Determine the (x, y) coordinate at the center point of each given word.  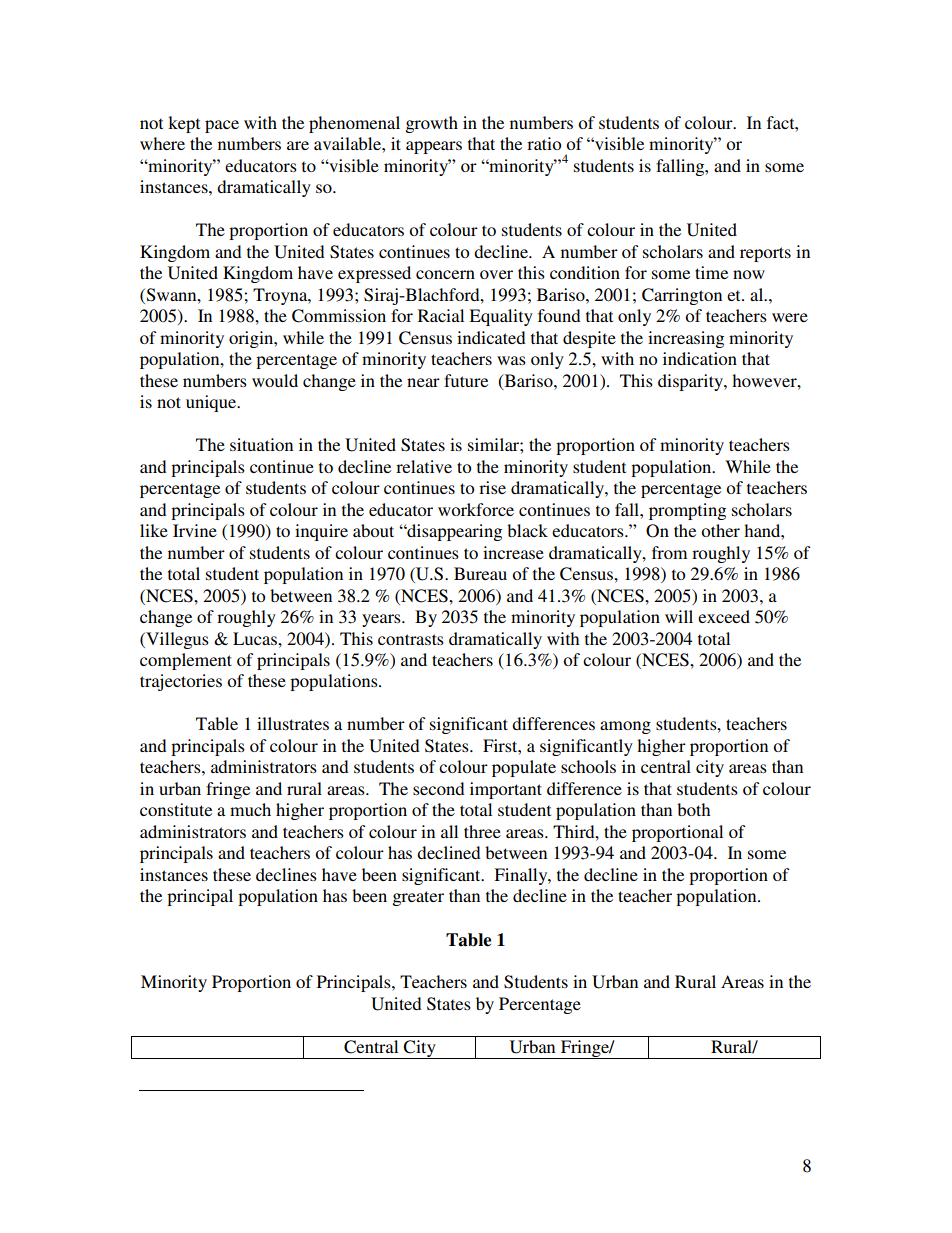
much (250, 809)
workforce (476, 509)
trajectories (181, 682)
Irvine (195, 530)
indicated (491, 337)
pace (222, 126)
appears (434, 147)
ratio (544, 143)
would (275, 380)
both (693, 809)
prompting (687, 511)
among (625, 727)
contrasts (411, 639)
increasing (686, 339)
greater (418, 898)
